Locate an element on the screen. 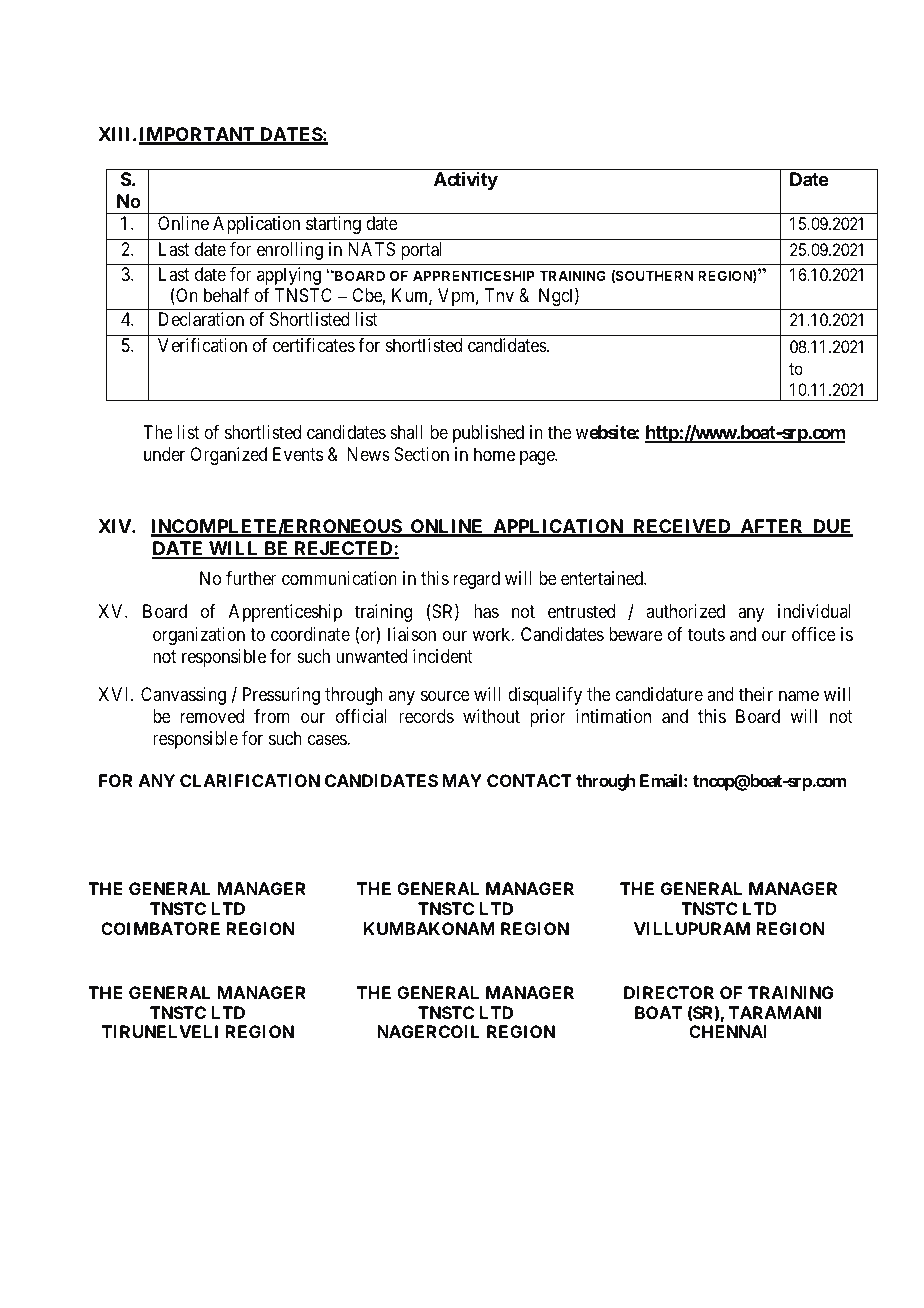 This screenshot has height=1308, width=924. CHENNAI is located at coordinates (728, 1031).
